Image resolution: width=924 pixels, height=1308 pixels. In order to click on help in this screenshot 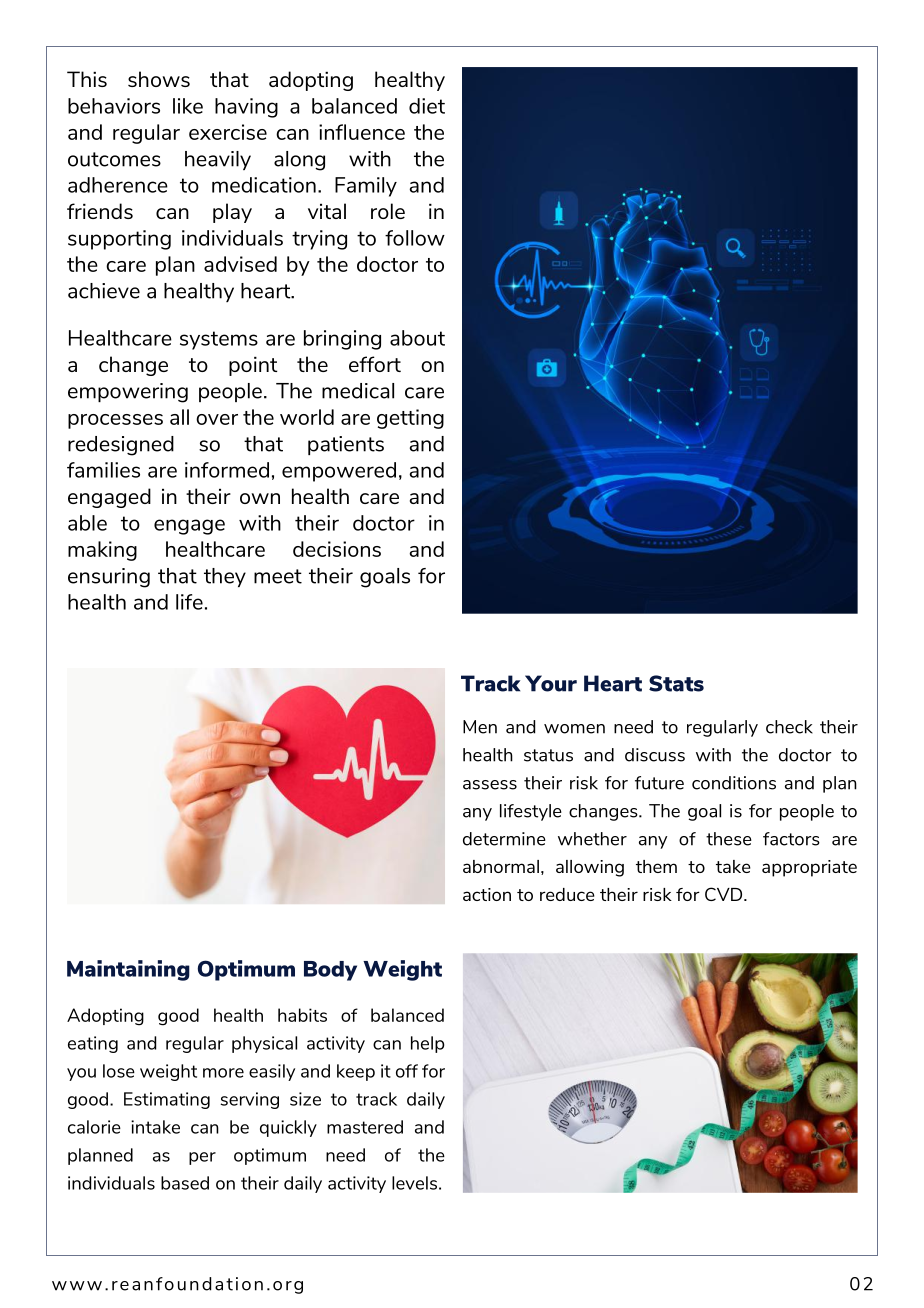, I will do `click(427, 1044)`.
